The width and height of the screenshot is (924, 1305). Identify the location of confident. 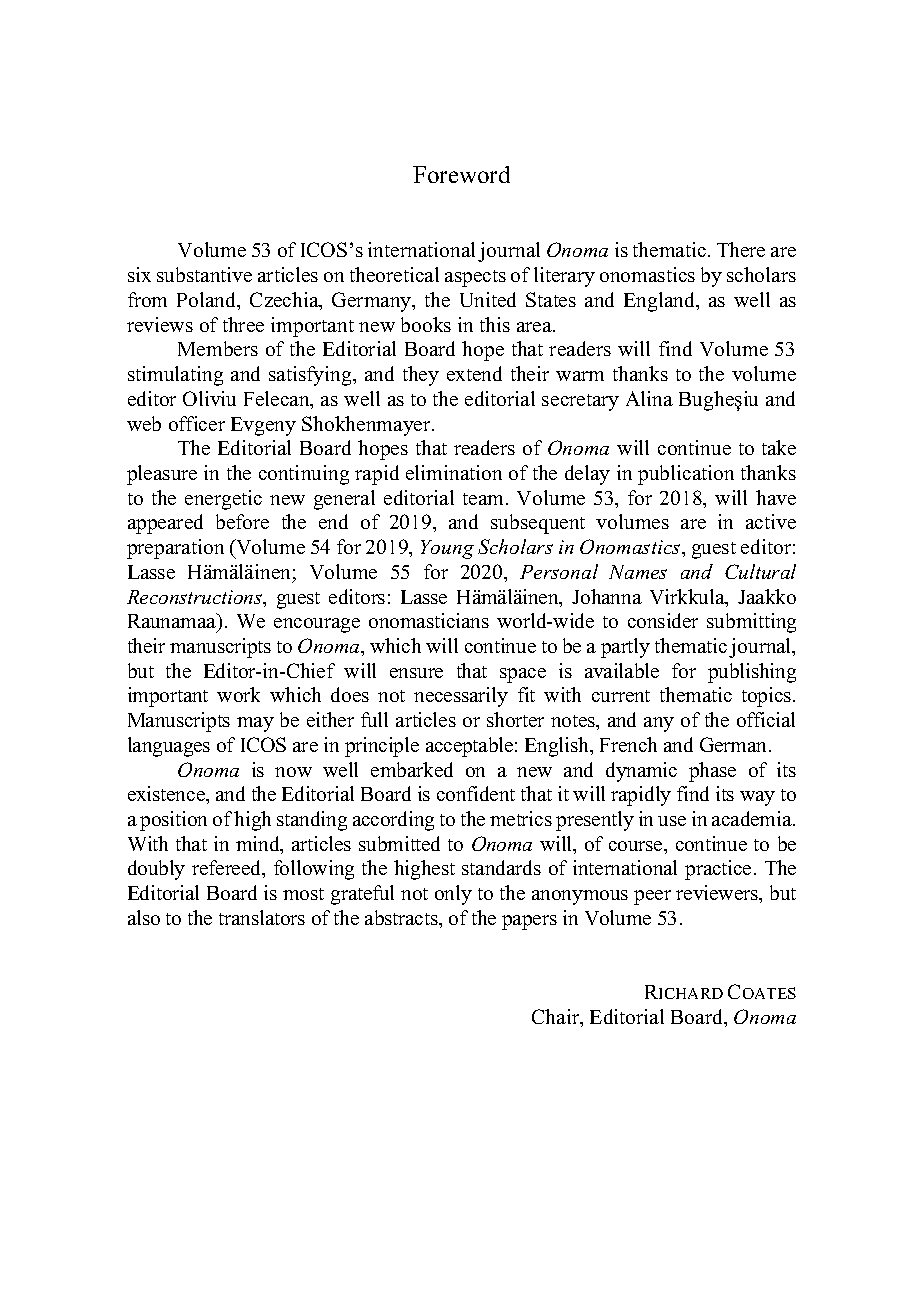
(476, 793).
